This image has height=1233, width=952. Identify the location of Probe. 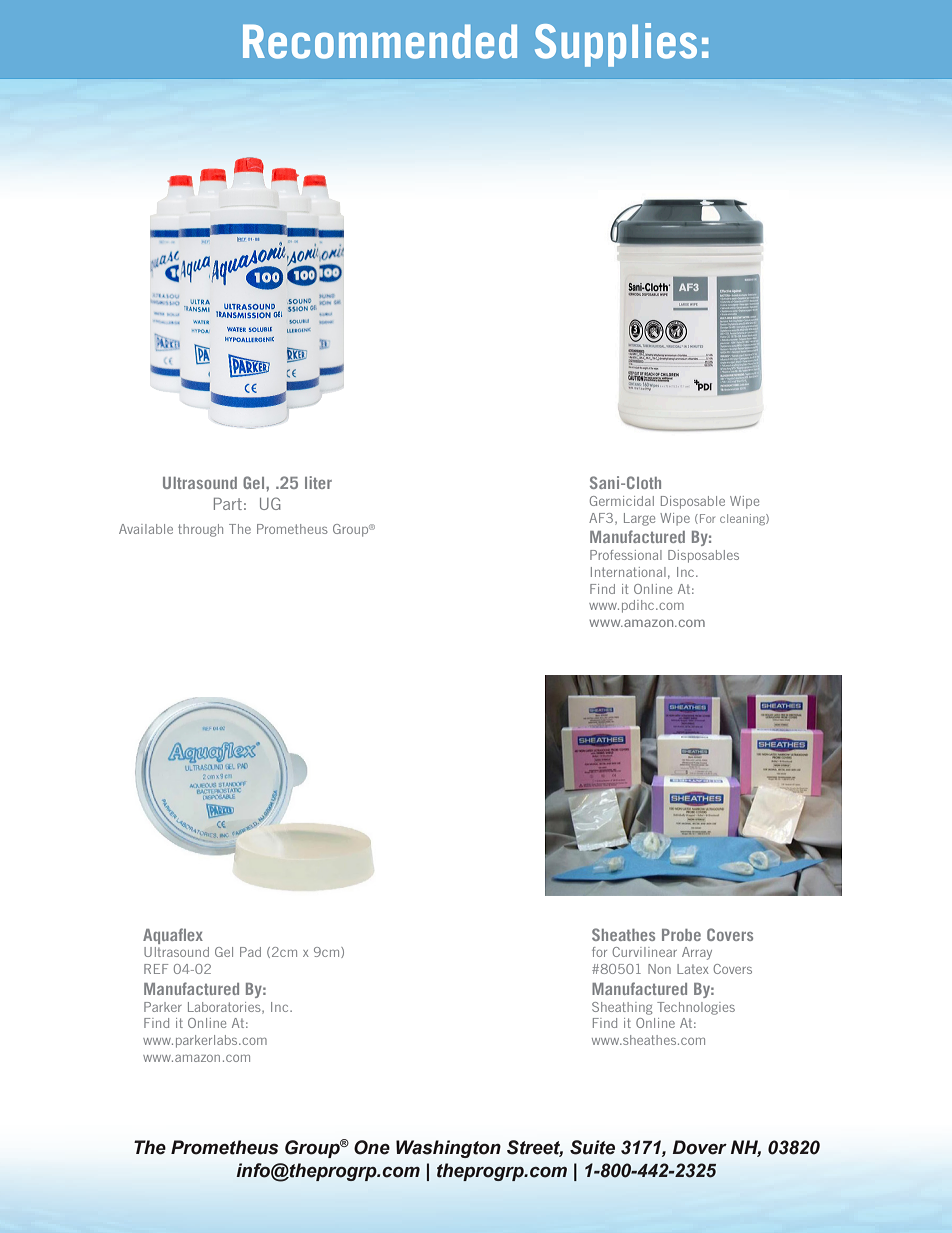
(681, 935).
